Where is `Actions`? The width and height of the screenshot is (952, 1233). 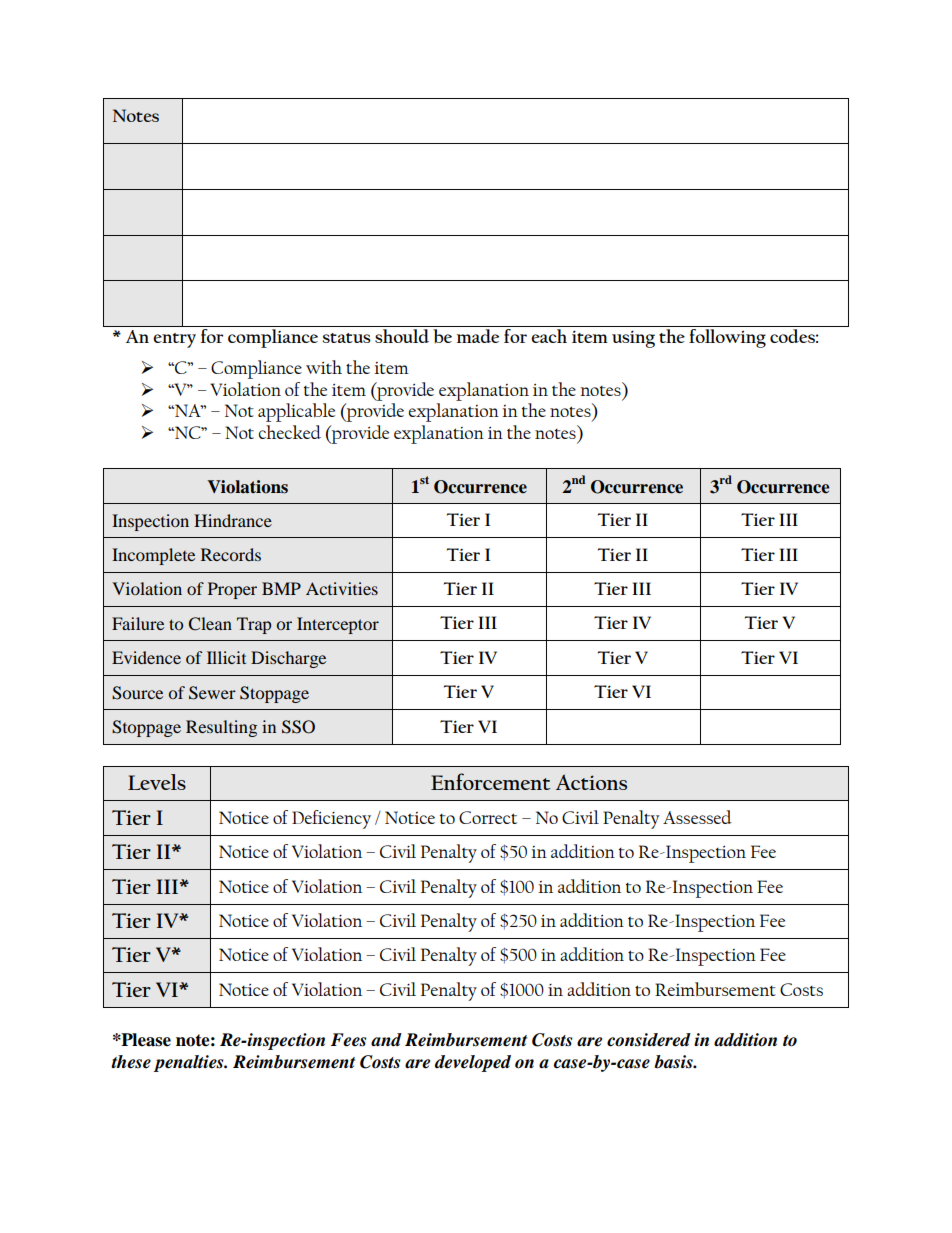
Actions is located at coordinates (591, 782).
